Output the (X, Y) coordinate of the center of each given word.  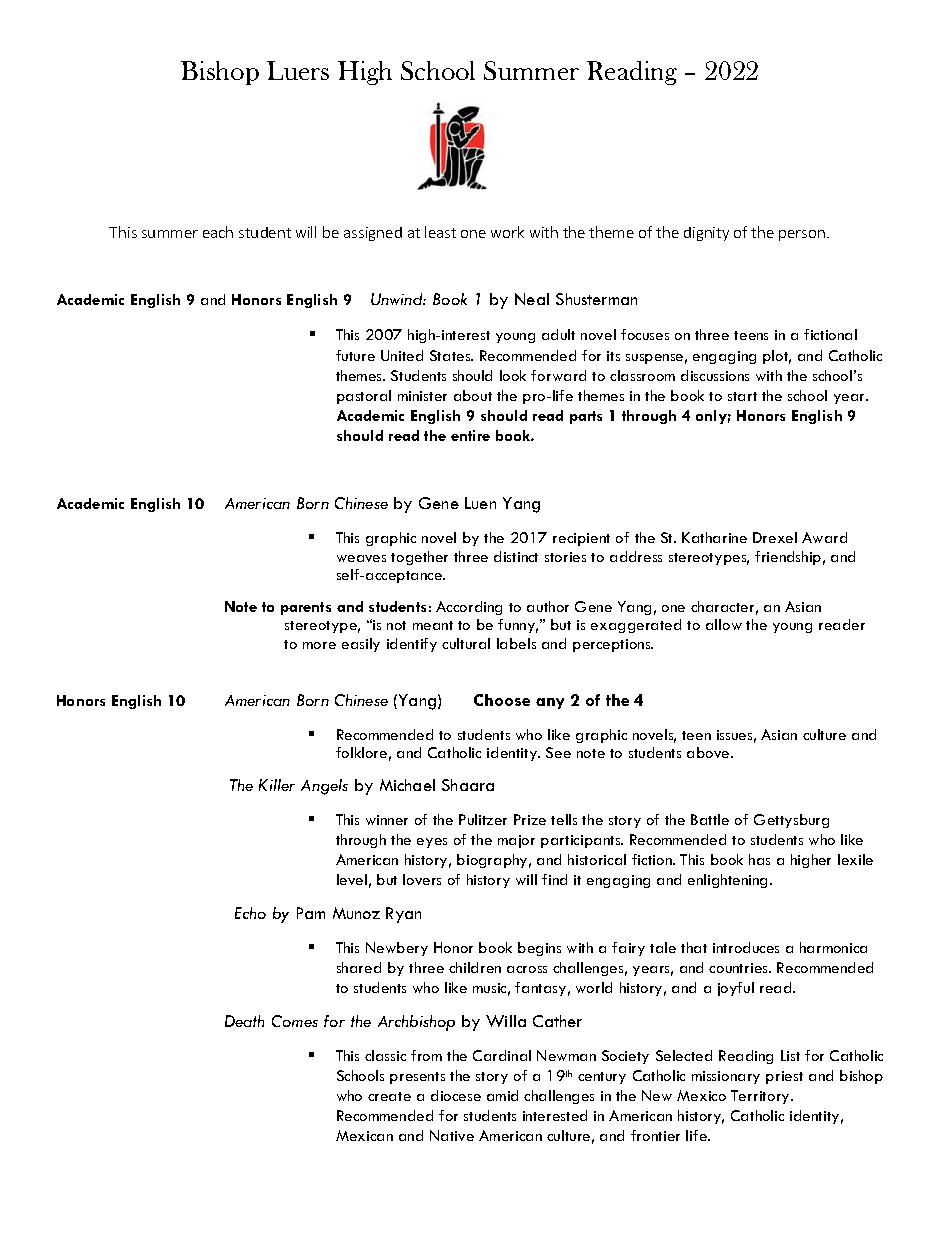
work (507, 232)
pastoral (364, 397)
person (802, 235)
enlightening (729, 881)
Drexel (775, 537)
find (554, 879)
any (550, 703)
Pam (311, 913)
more (319, 645)
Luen (480, 503)
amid (502, 1095)
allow (724, 624)
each (218, 232)
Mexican (364, 1135)
